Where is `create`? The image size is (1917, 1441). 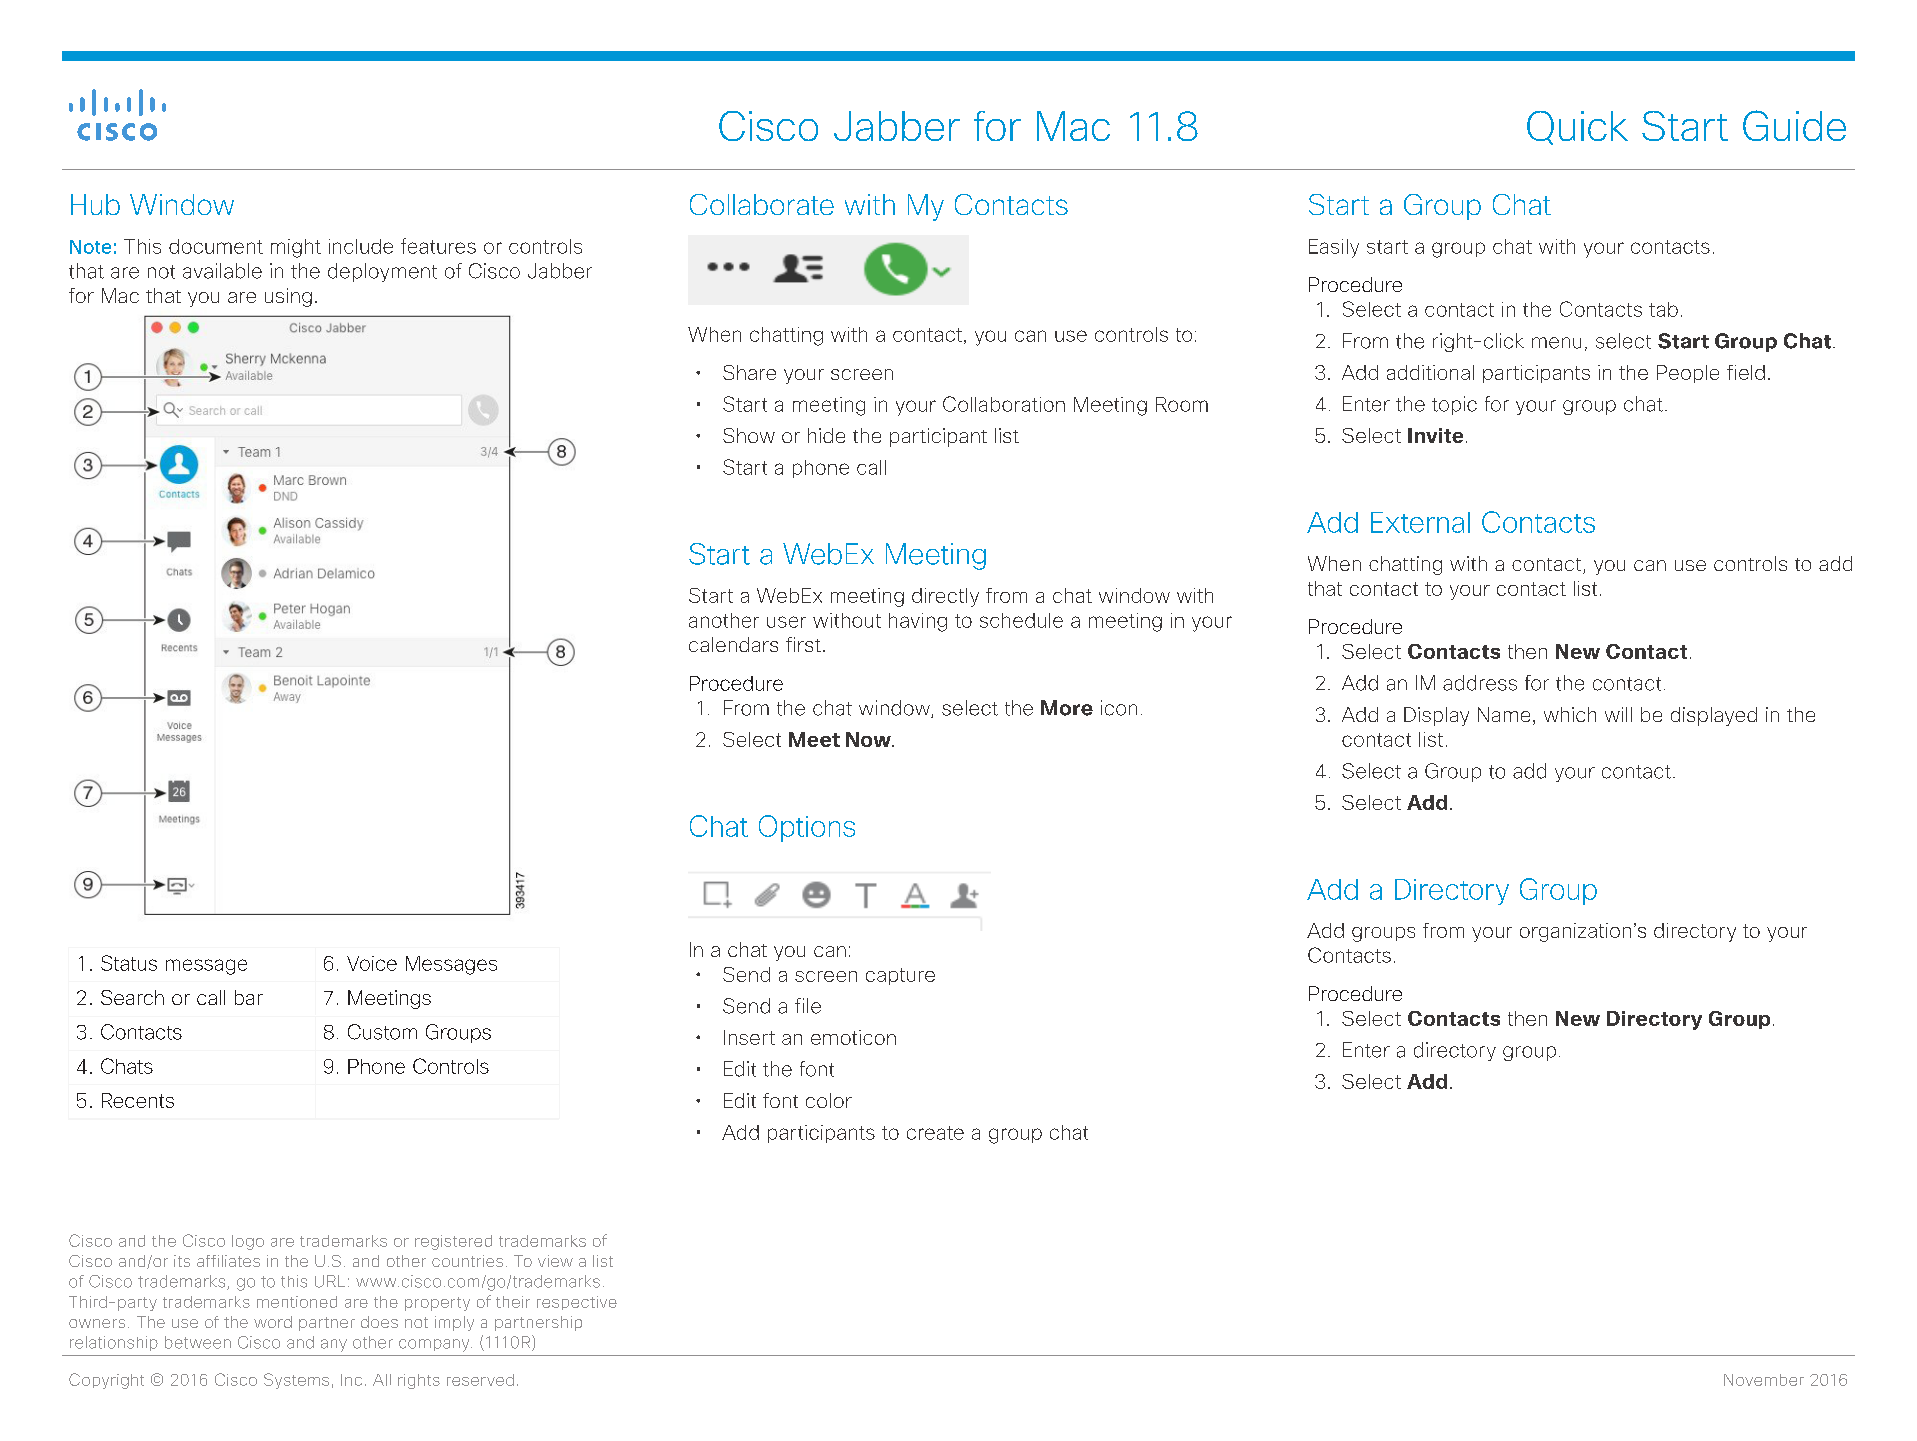 create is located at coordinates (935, 1133).
